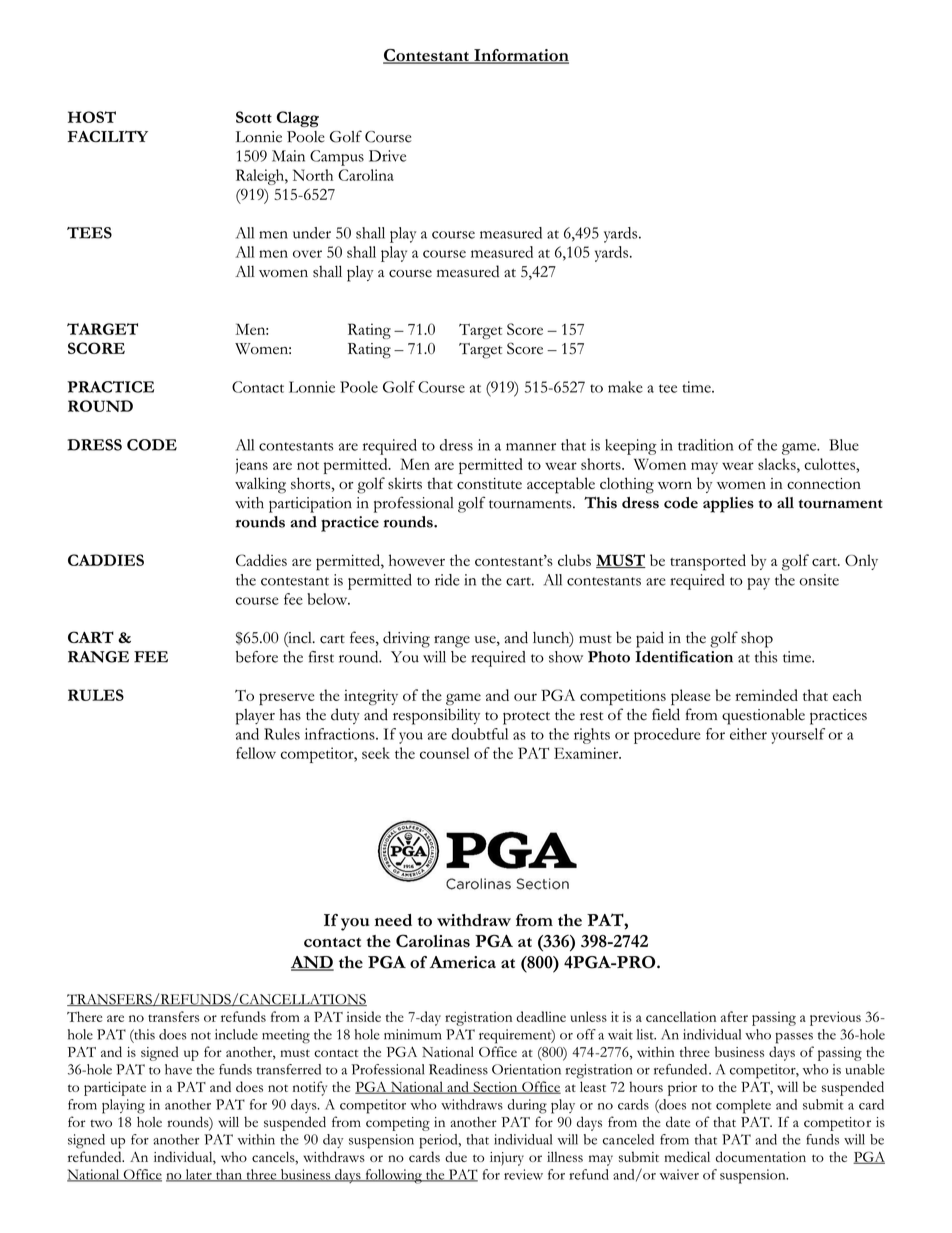  I want to click on ride, so click(447, 580).
